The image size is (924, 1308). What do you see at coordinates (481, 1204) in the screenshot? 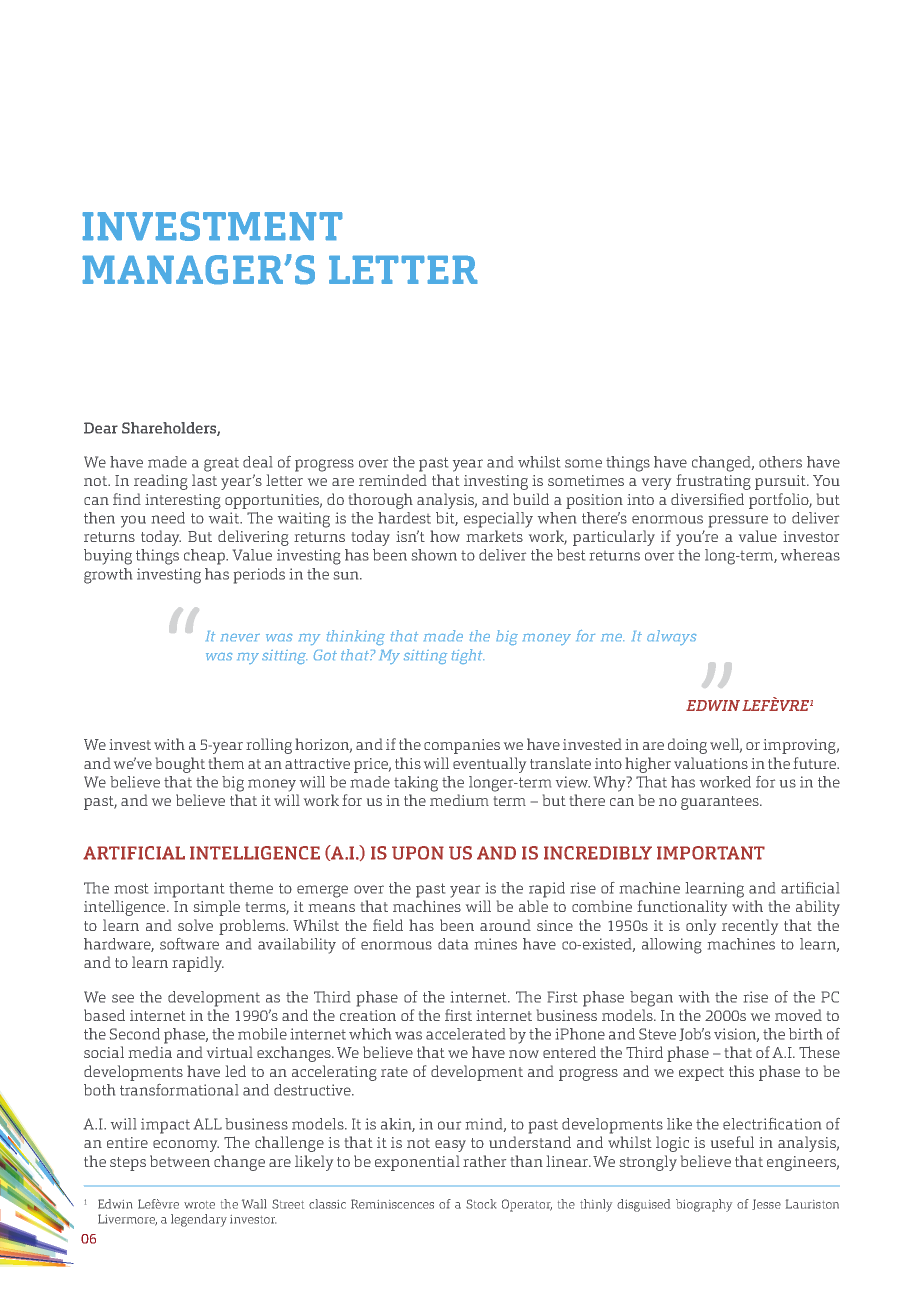
I see `Stock` at bounding box center [481, 1204].
